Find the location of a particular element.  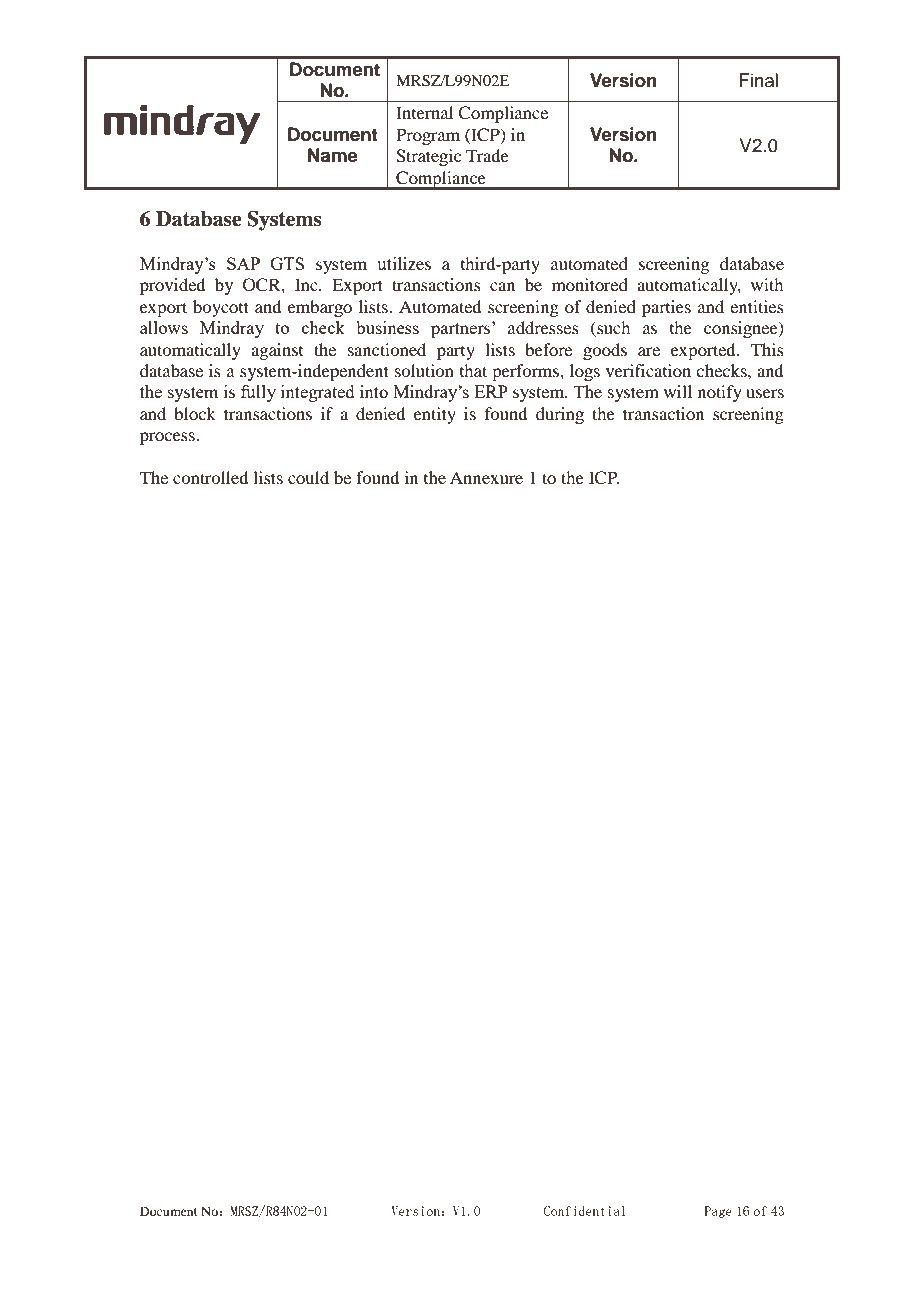

during is located at coordinates (560, 415).
